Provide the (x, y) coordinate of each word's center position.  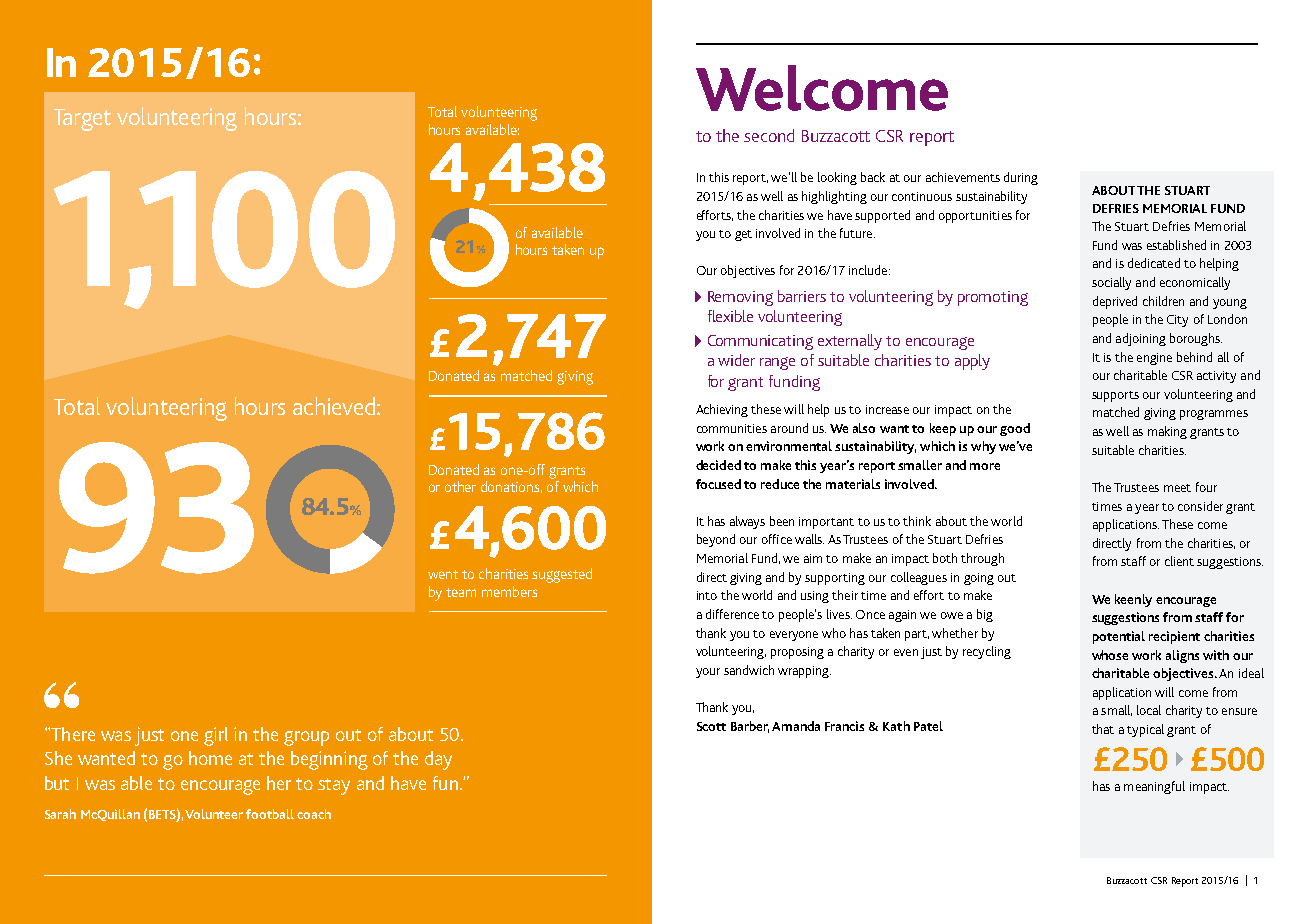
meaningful (1154, 787)
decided (718, 465)
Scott (711, 726)
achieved (334, 406)
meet (1177, 488)
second (769, 135)
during (1021, 178)
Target (82, 120)
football (270, 814)
